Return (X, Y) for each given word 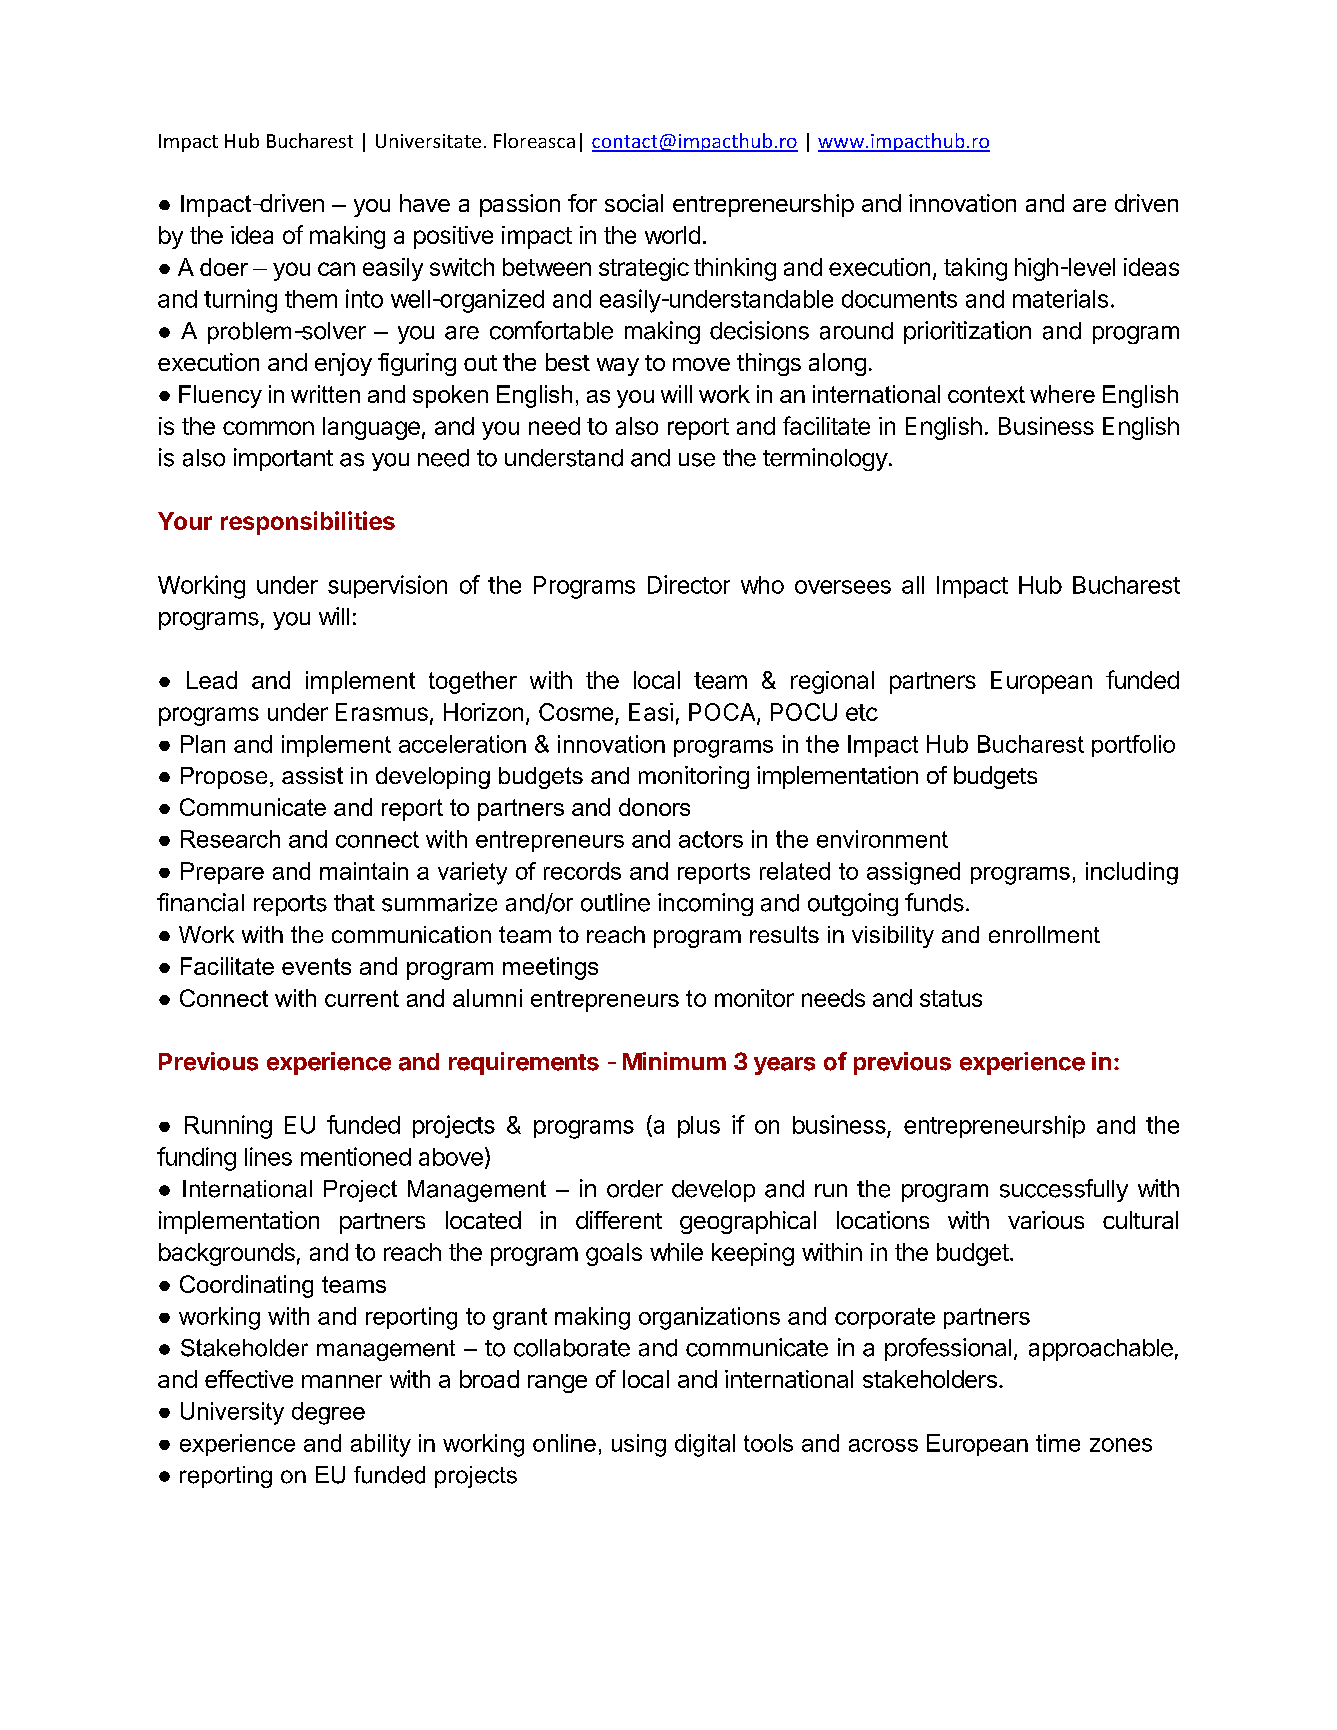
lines (268, 1156)
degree (328, 1413)
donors (654, 807)
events (316, 966)
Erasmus (382, 712)
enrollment (1044, 934)
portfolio (1133, 746)
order (635, 1189)
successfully (1064, 1190)
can (336, 269)
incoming (705, 904)
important (283, 459)
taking (975, 269)
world (672, 235)
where (1062, 394)
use (697, 460)
